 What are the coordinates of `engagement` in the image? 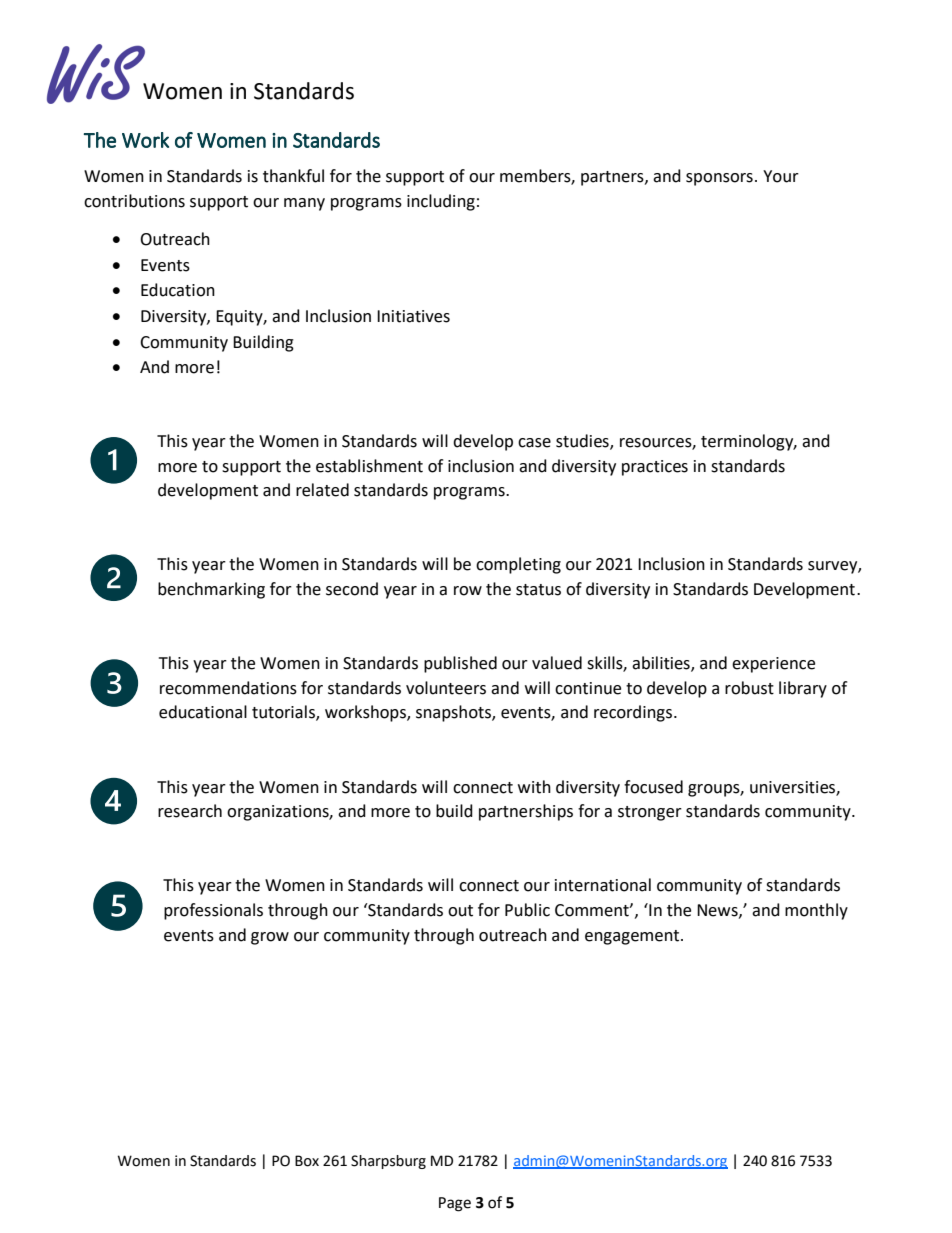 It's located at (633, 937).
